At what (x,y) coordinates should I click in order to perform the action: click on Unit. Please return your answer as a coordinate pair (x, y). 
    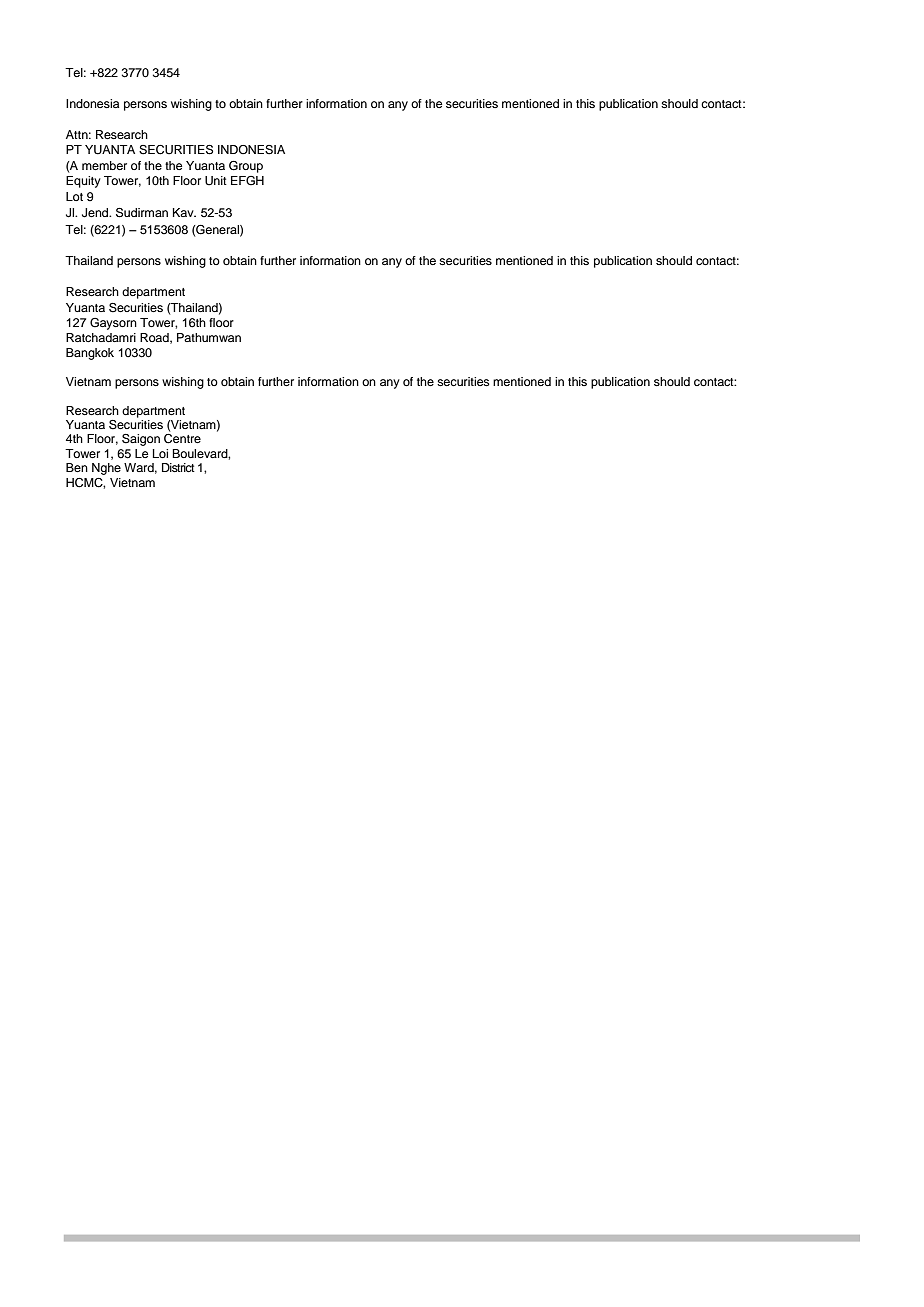
    Looking at the image, I should click on (216, 181).
